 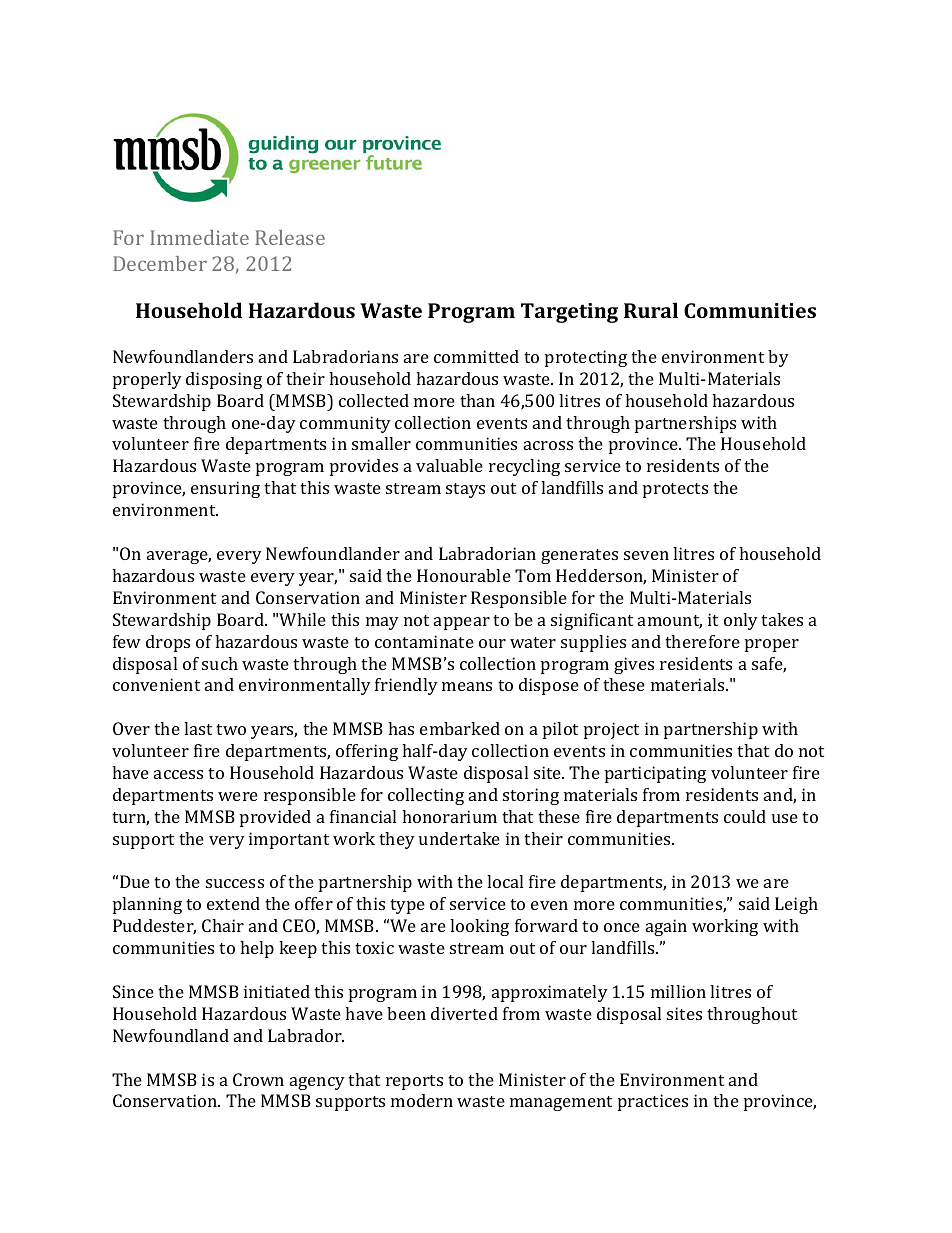 What do you see at coordinates (569, 313) in the screenshot?
I see `Targeting` at bounding box center [569, 313].
